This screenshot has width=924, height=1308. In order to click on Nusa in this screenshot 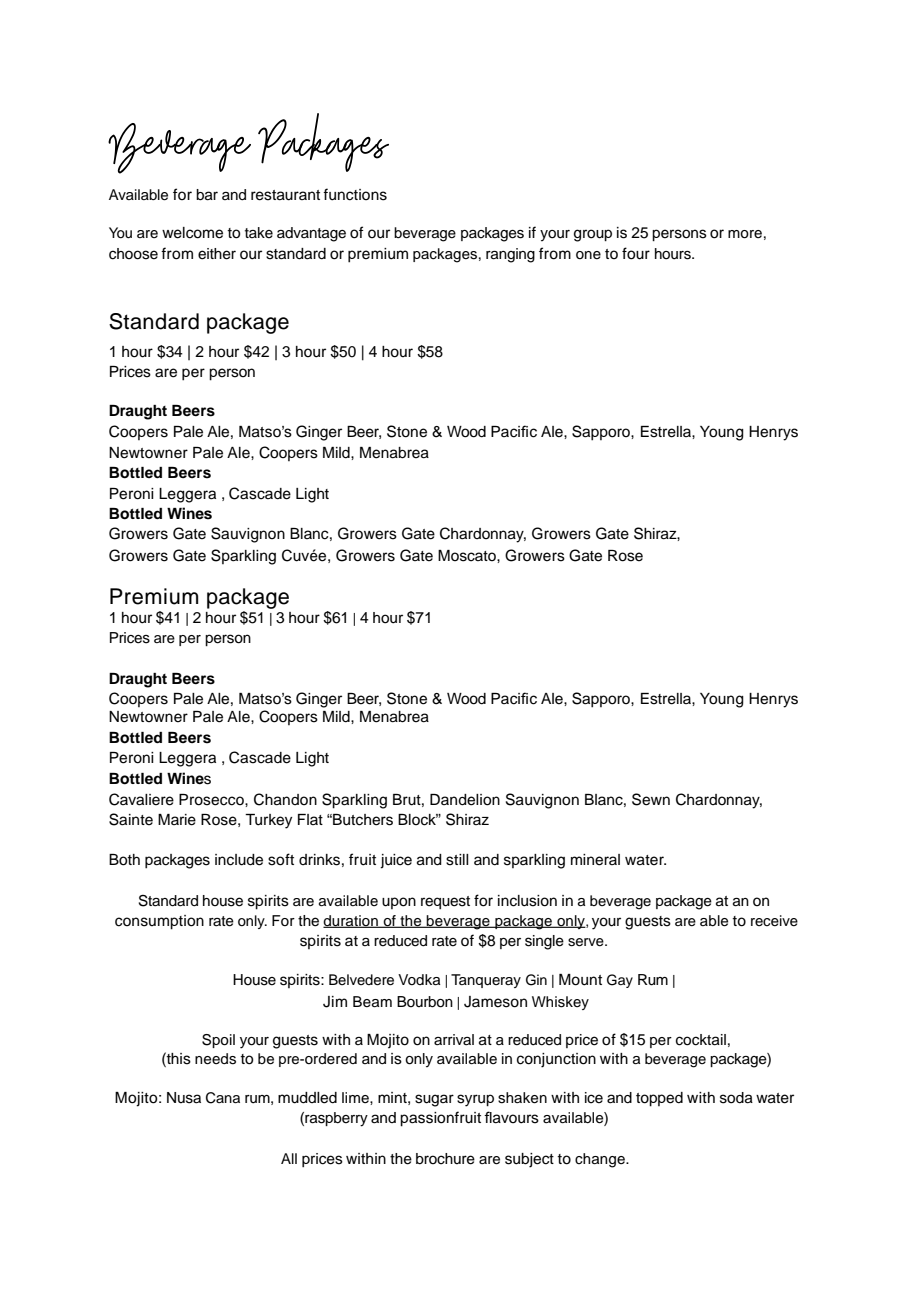, I will do `click(184, 1098)`.
